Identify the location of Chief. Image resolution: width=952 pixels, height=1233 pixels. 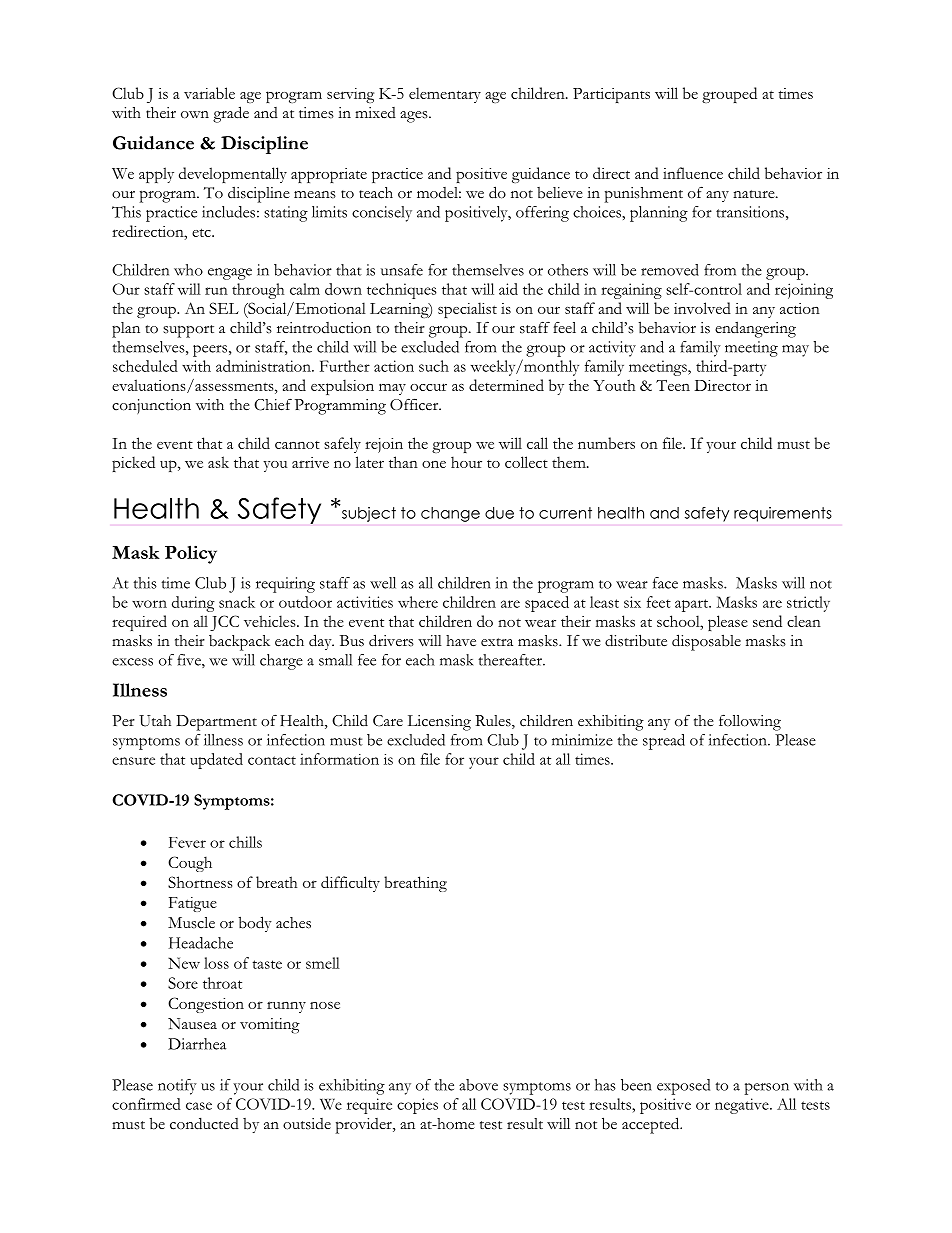
(273, 404).
